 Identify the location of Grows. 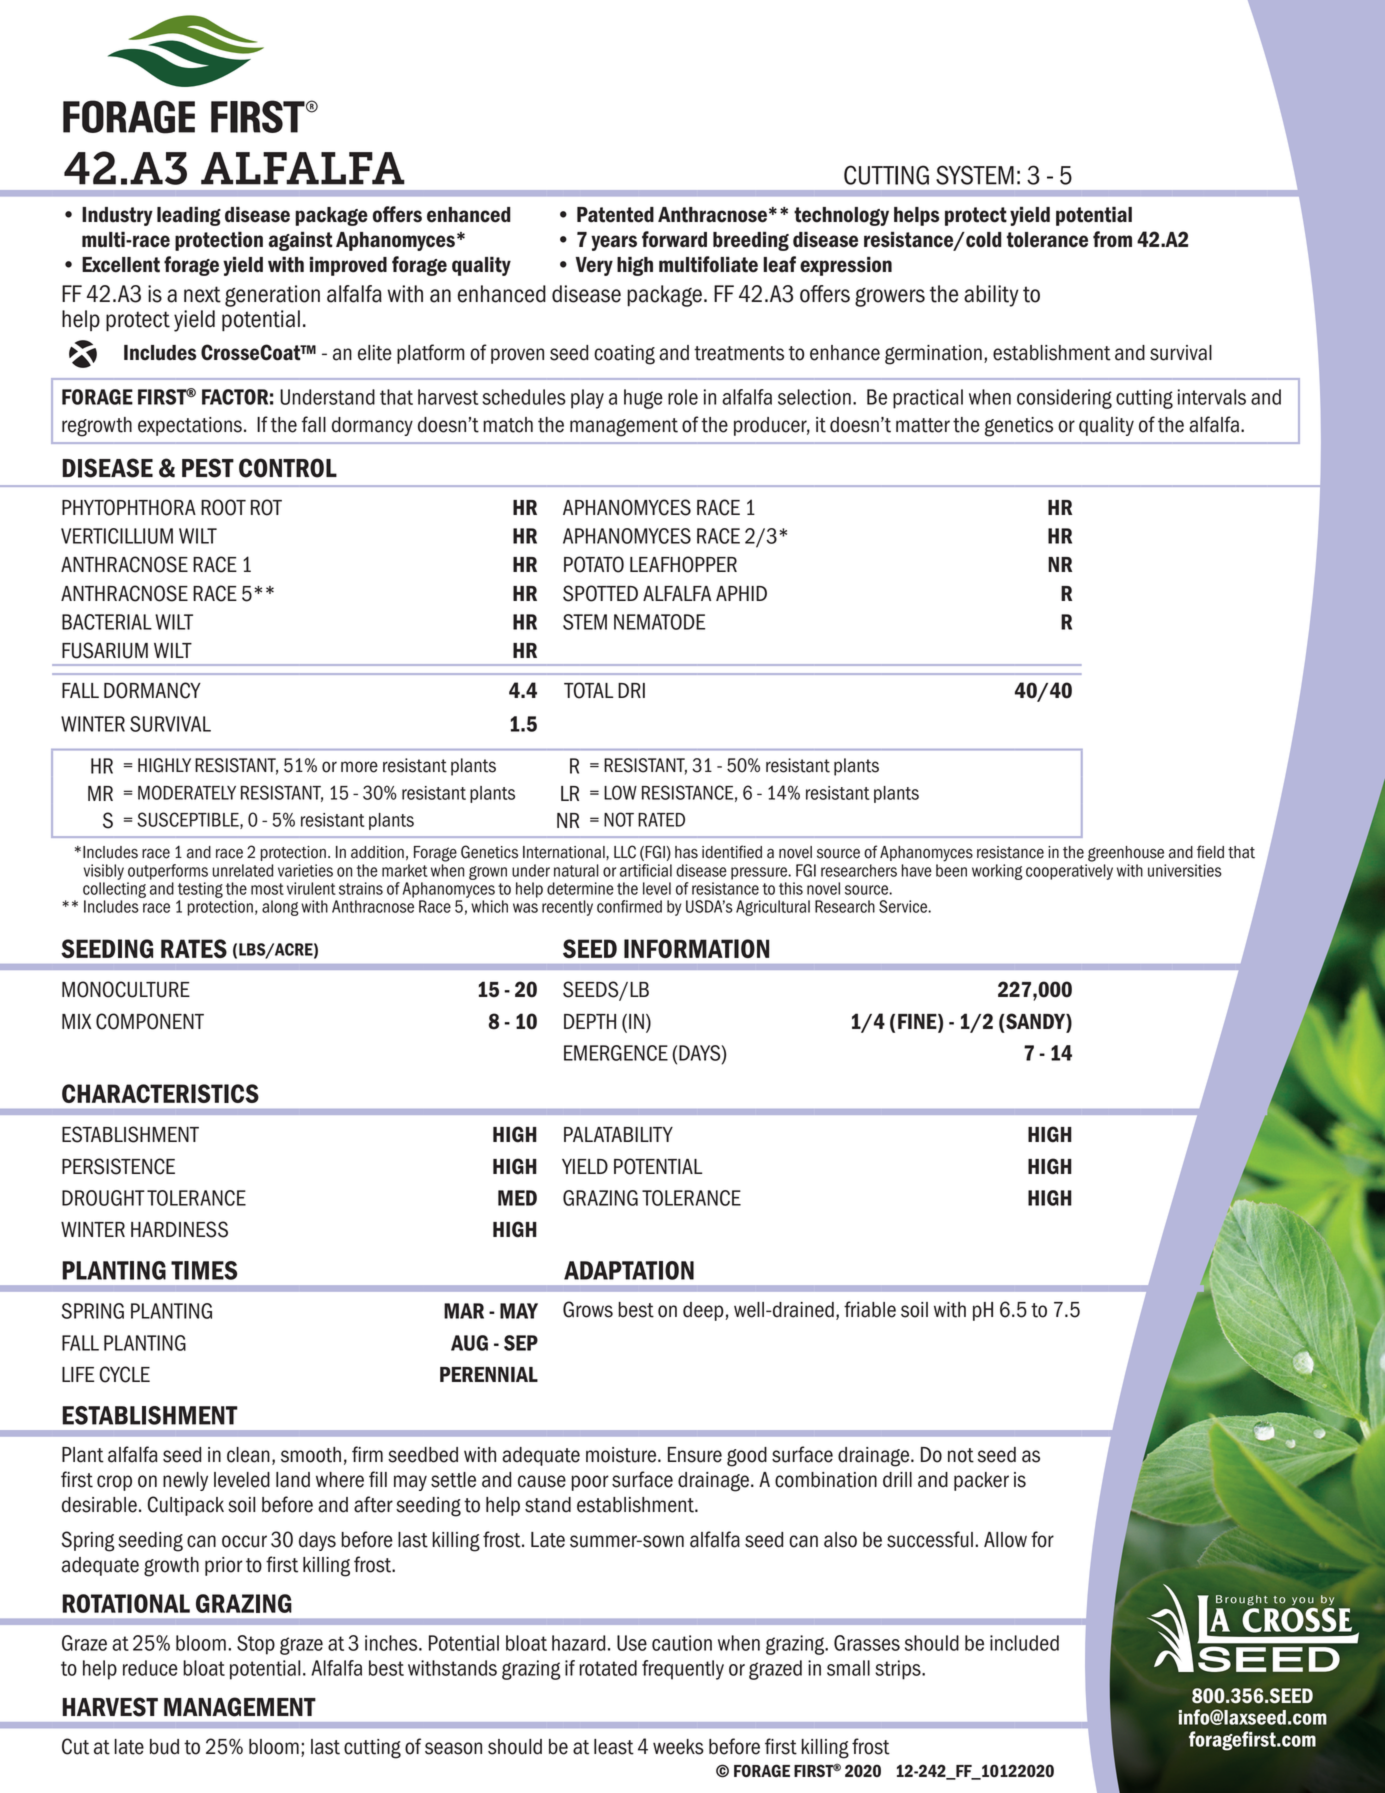
(588, 1309).
